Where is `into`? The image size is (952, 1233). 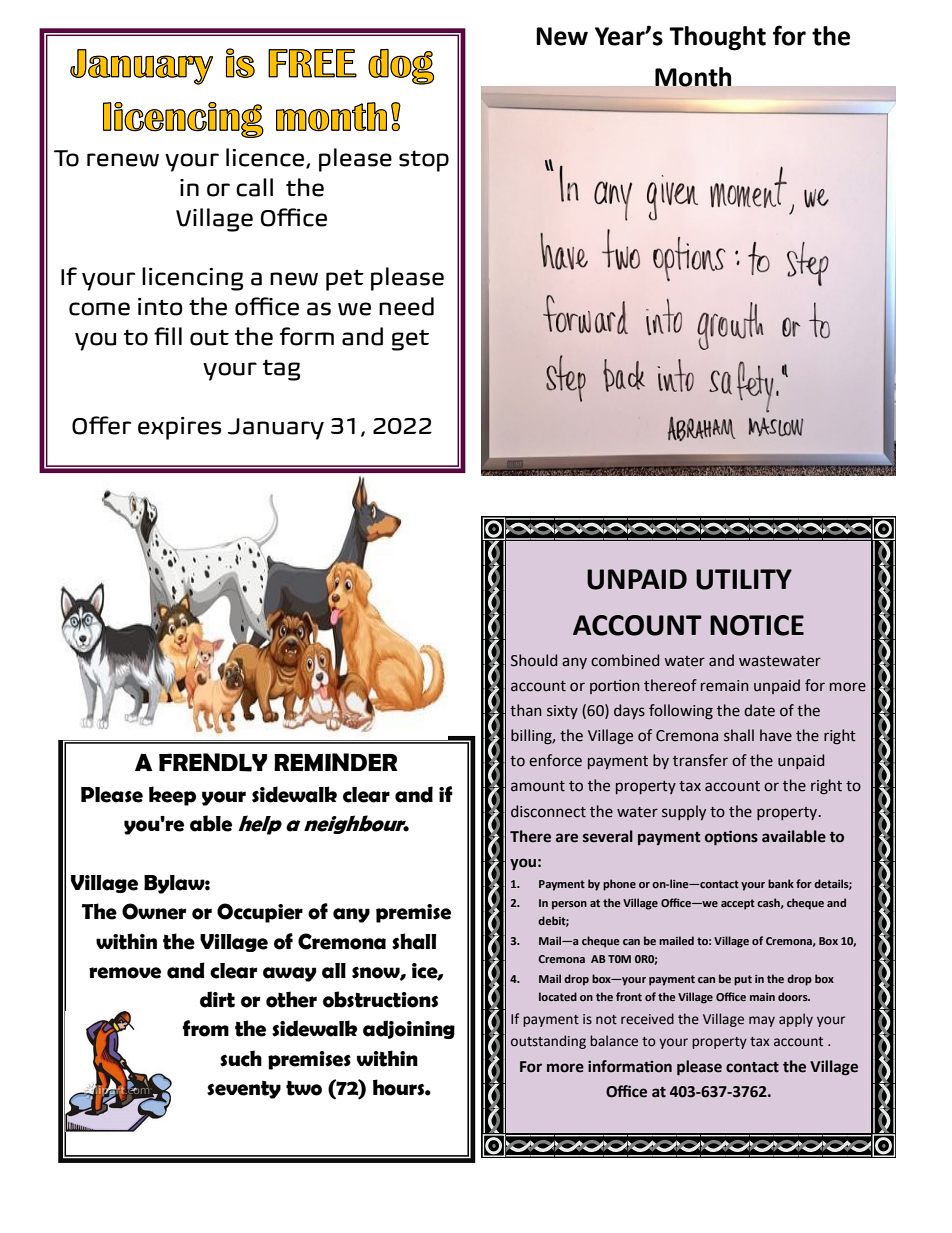
into is located at coordinates (160, 307).
